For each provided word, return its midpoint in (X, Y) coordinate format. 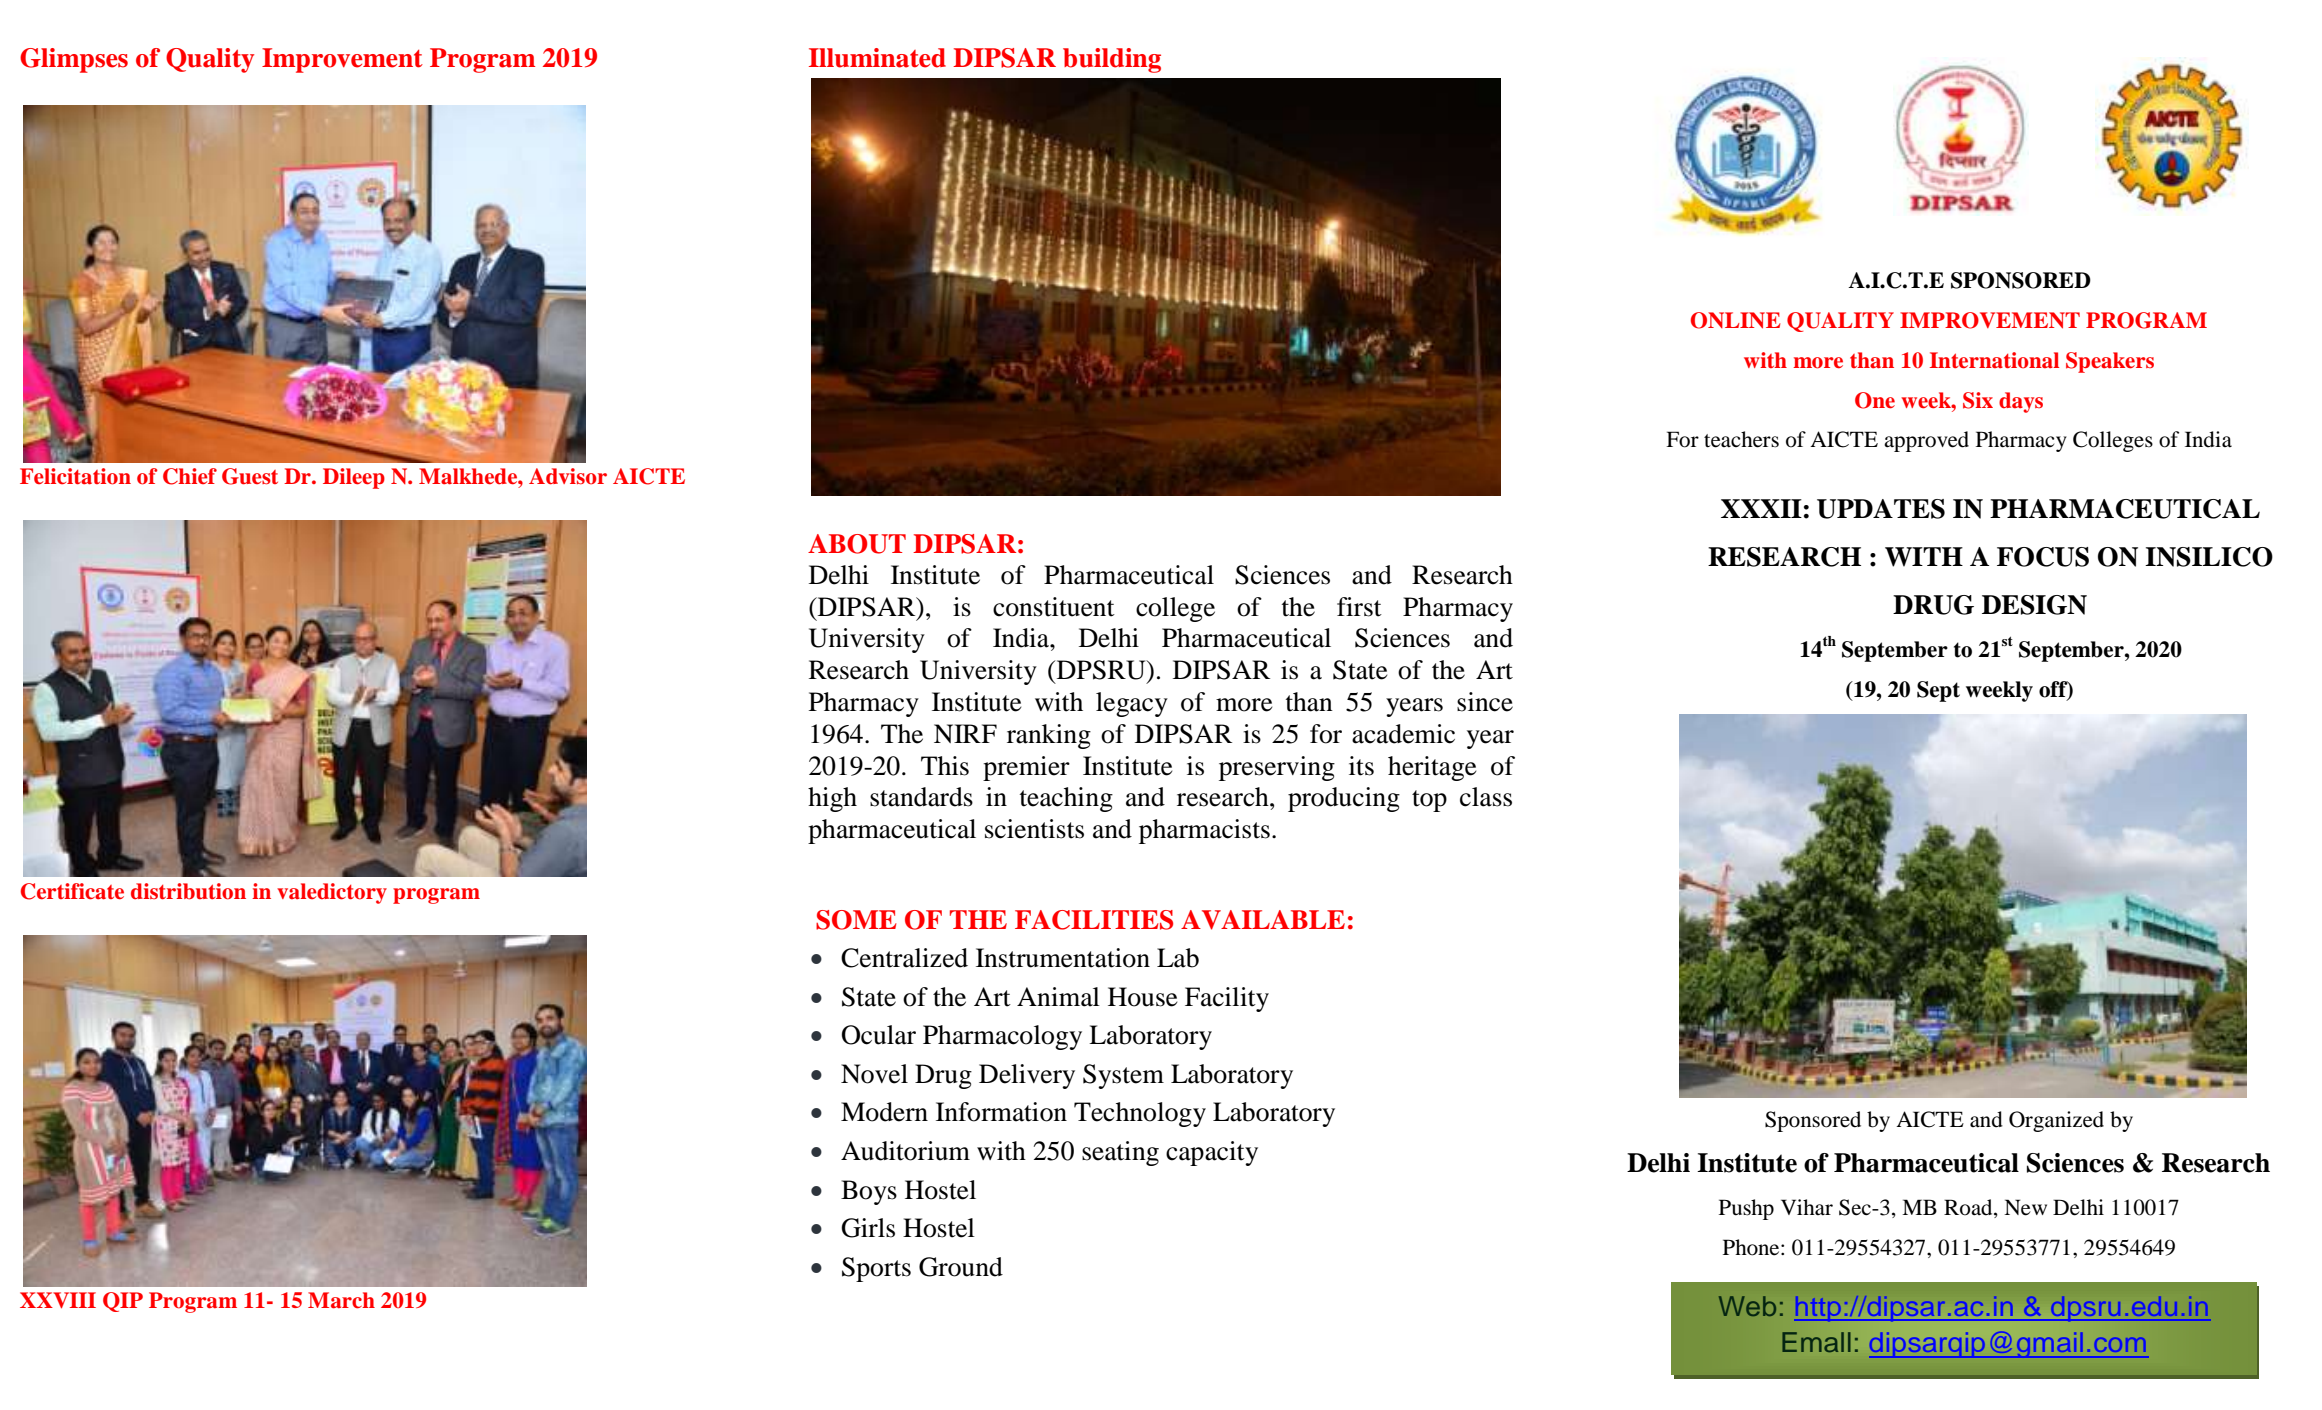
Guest (250, 476)
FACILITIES (1094, 920)
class (1486, 797)
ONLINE (1735, 320)
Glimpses (74, 60)
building (1112, 60)
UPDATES (1881, 509)
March (341, 1300)
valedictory (332, 893)
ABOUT (857, 544)
